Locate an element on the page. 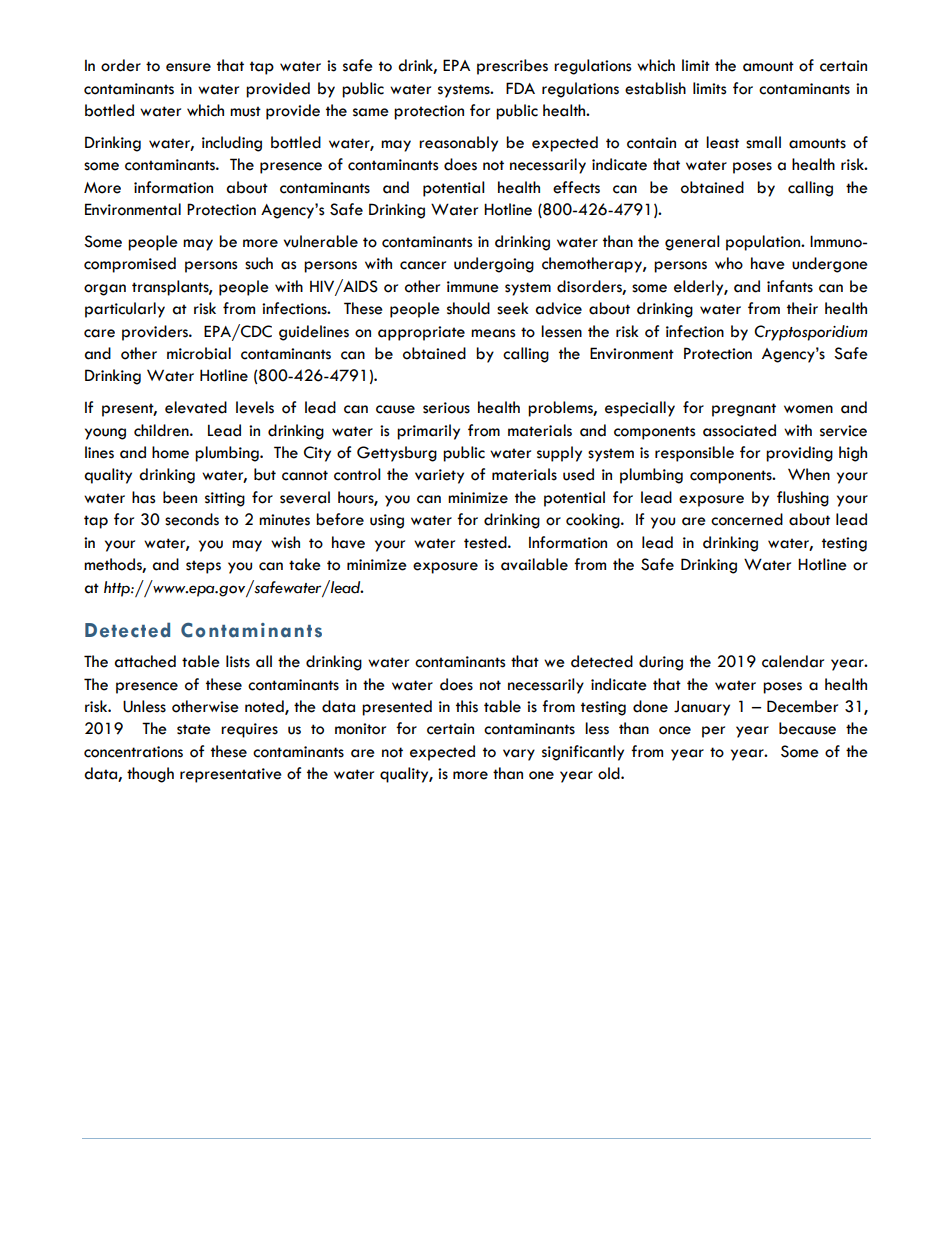 The image size is (952, 1233). during is located at coordinates (661, 663).
